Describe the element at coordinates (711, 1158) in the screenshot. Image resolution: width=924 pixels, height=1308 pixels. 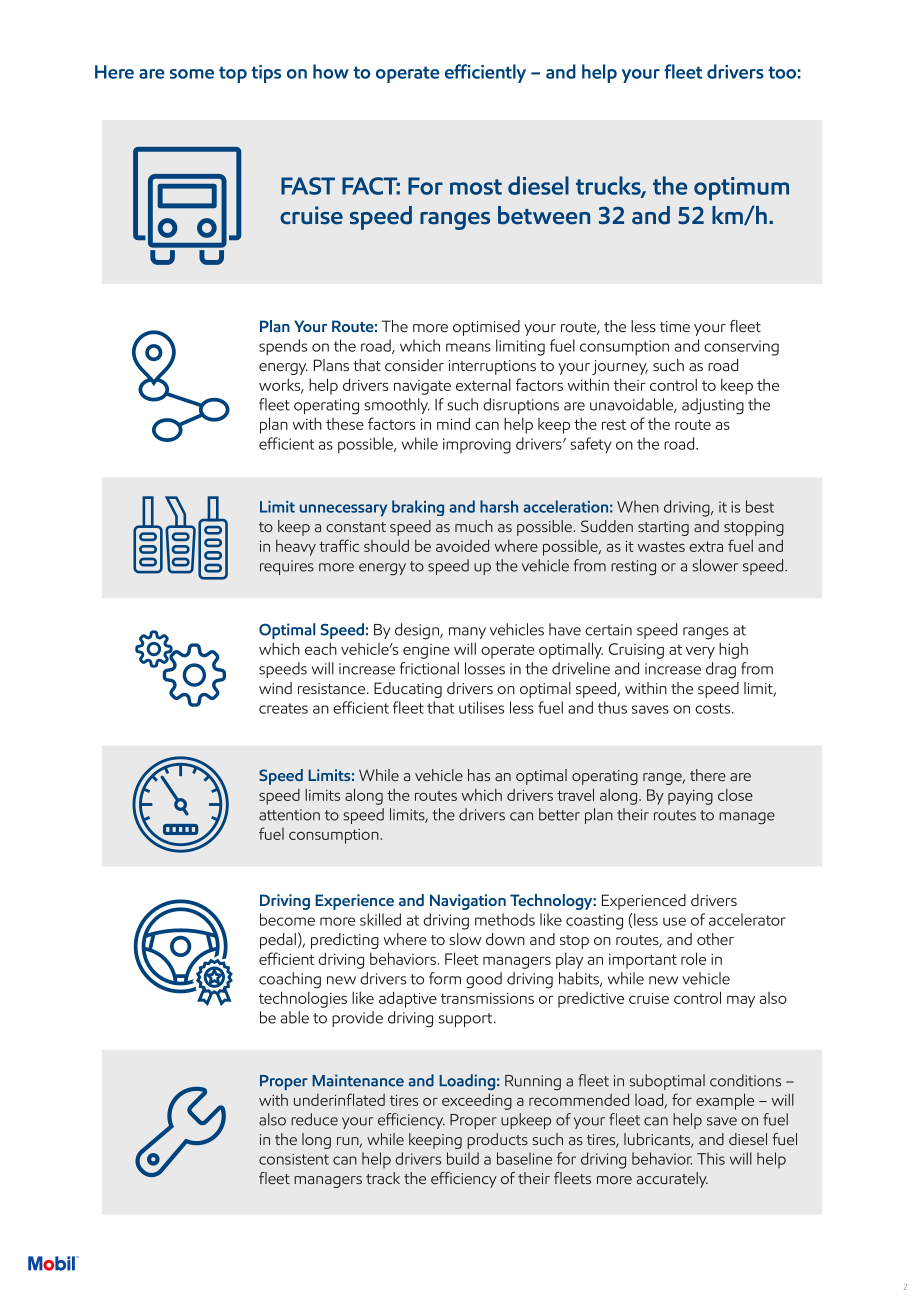
I see `This` at that location.
